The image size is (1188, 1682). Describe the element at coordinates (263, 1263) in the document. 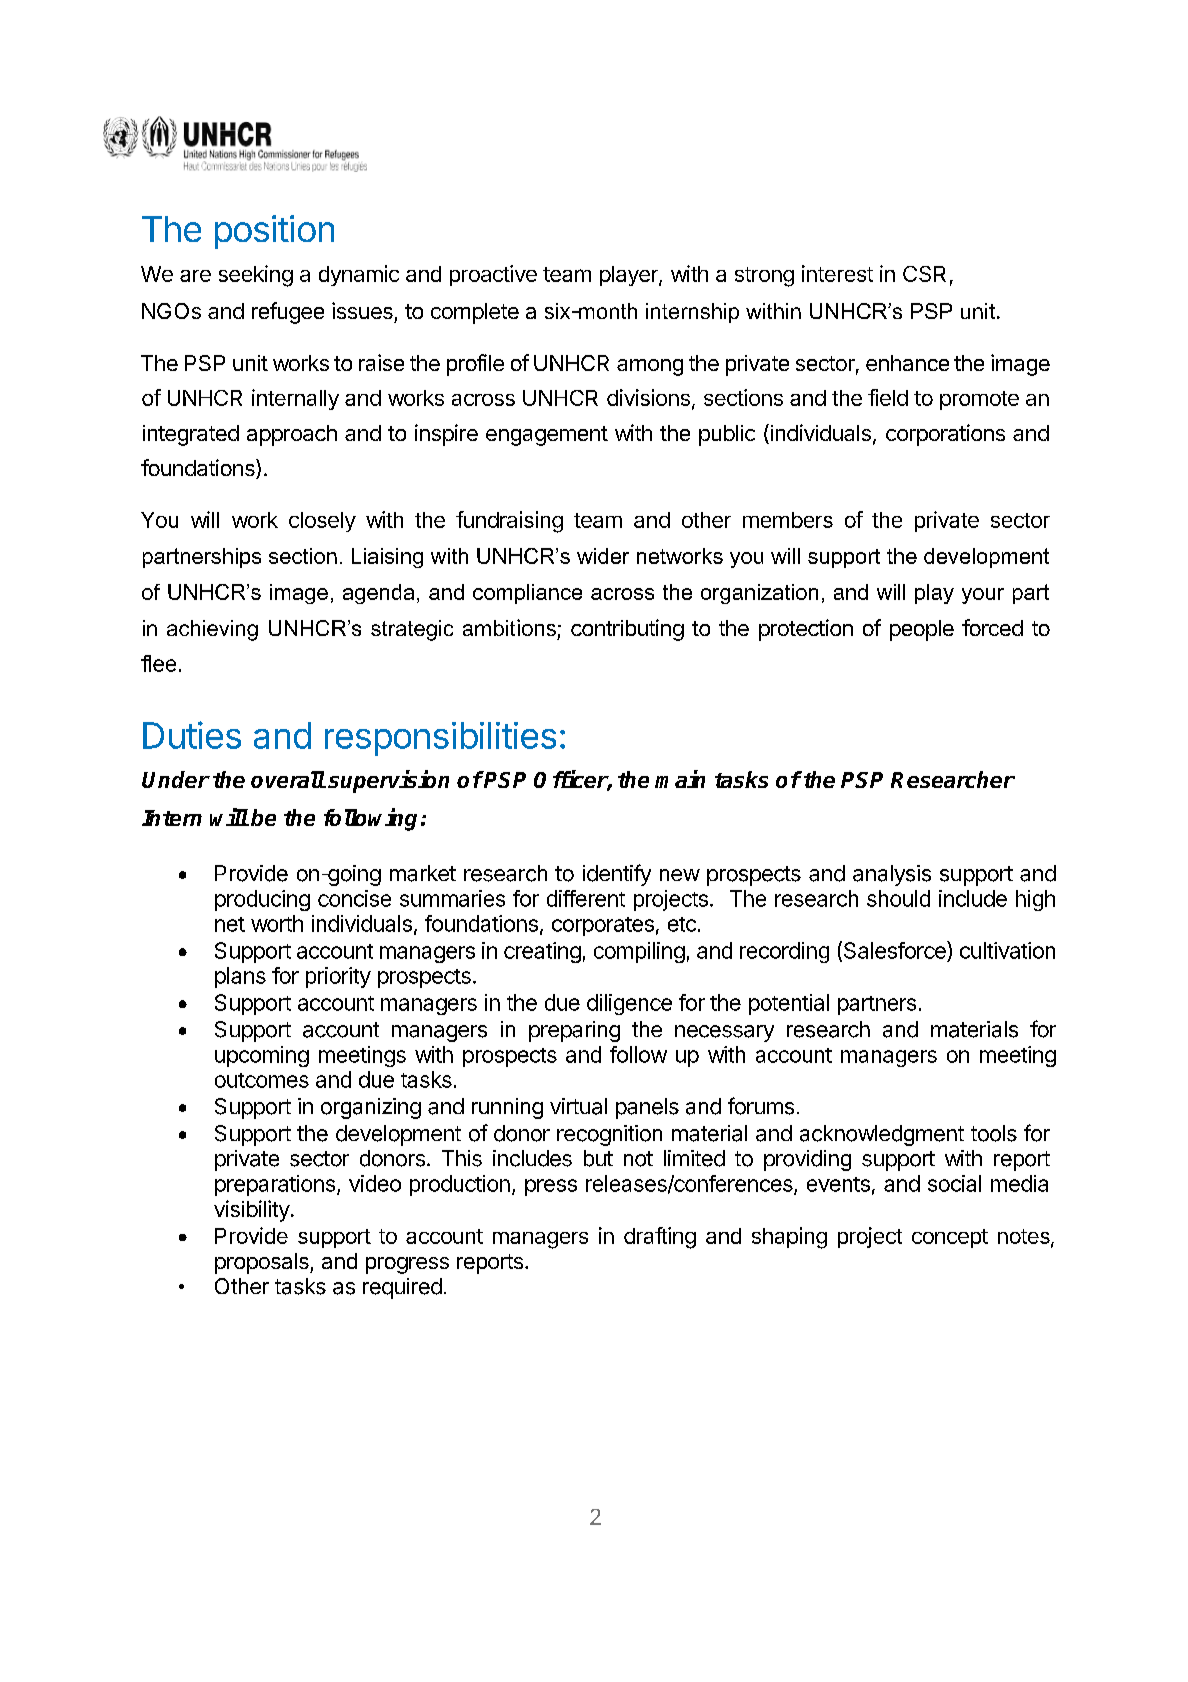

I see `proposals` at that location.
